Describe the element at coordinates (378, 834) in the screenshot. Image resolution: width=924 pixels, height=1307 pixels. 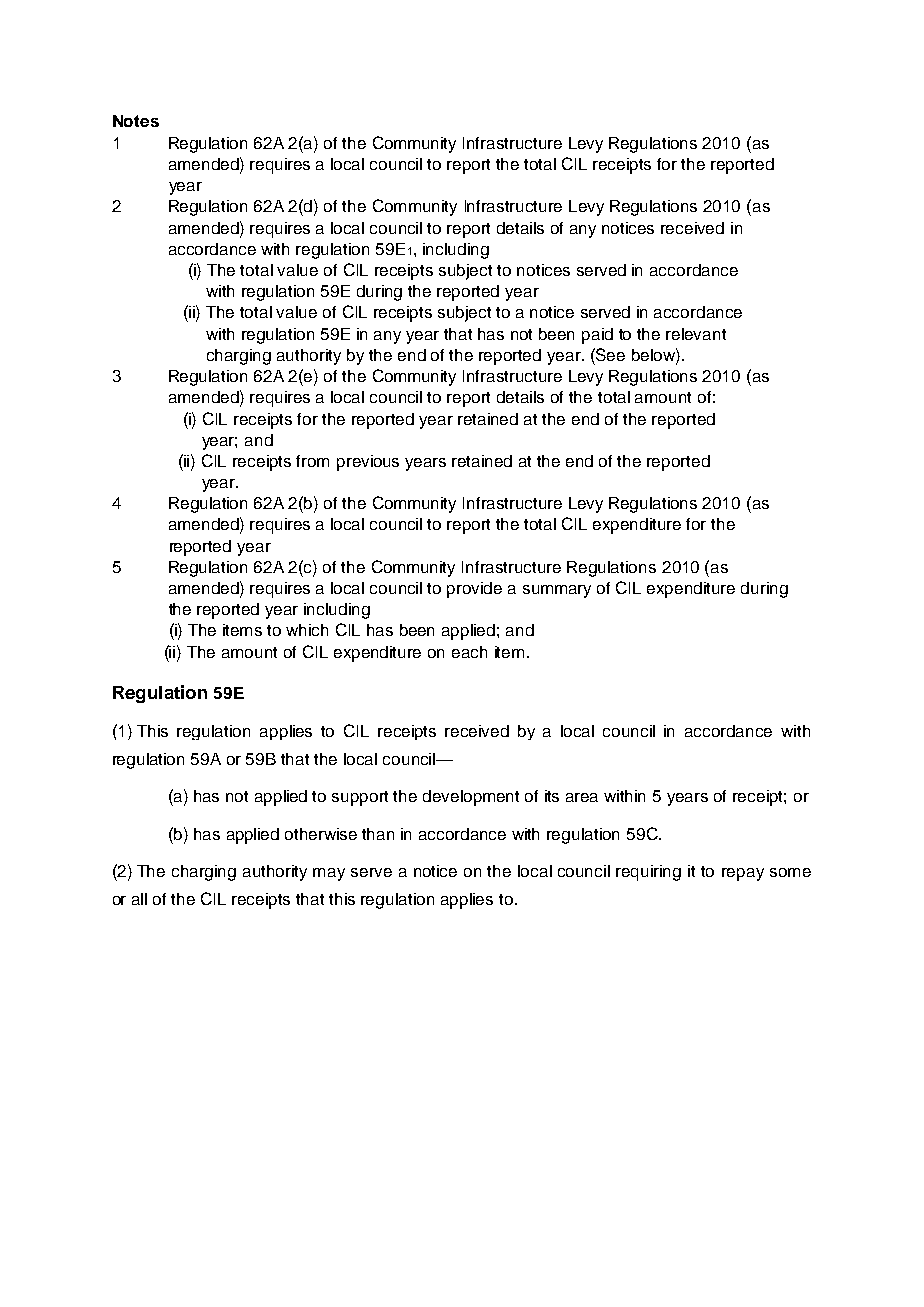
I see `than` at that location.
